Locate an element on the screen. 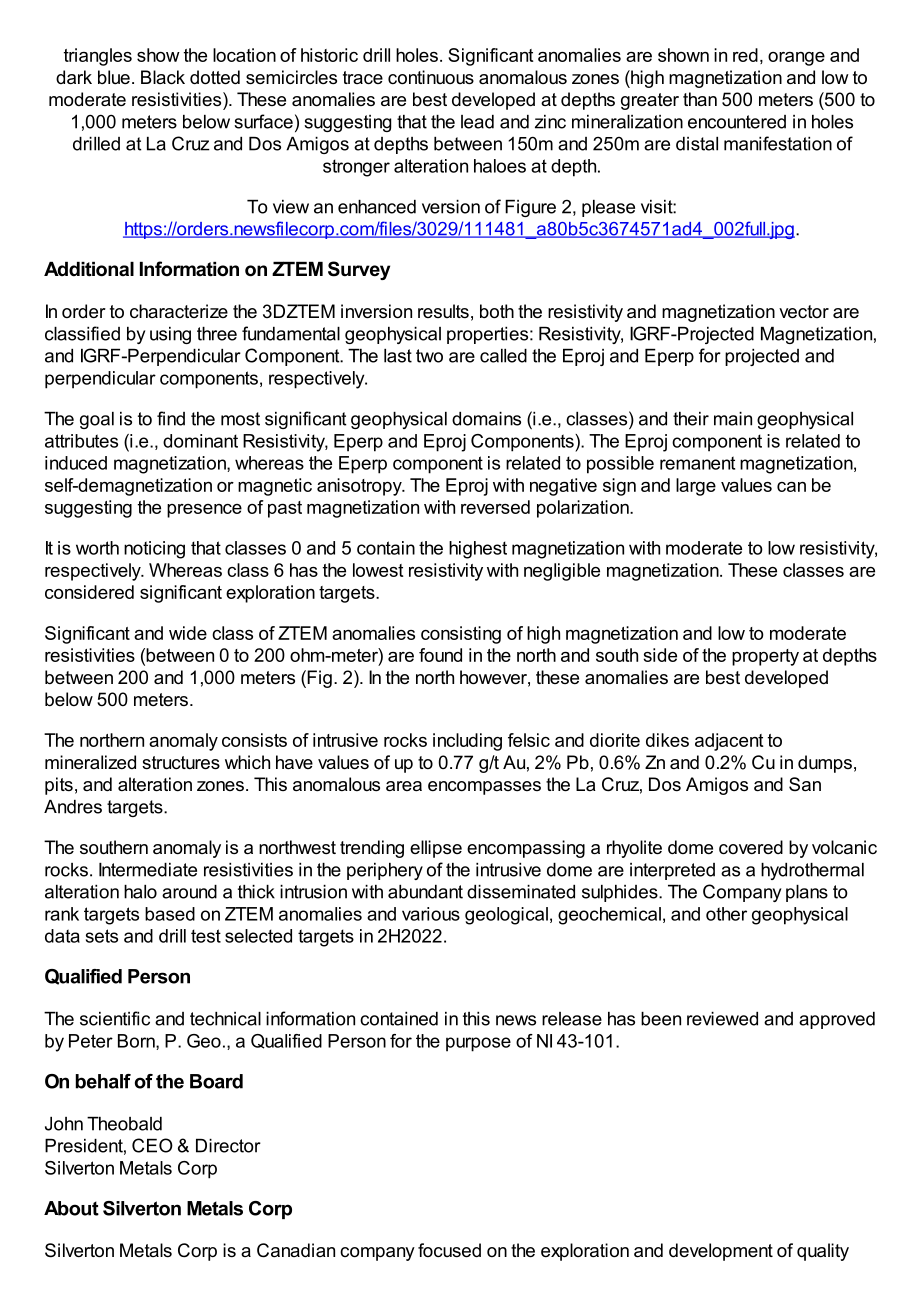  continuous is located at coordinates (431, 77).
